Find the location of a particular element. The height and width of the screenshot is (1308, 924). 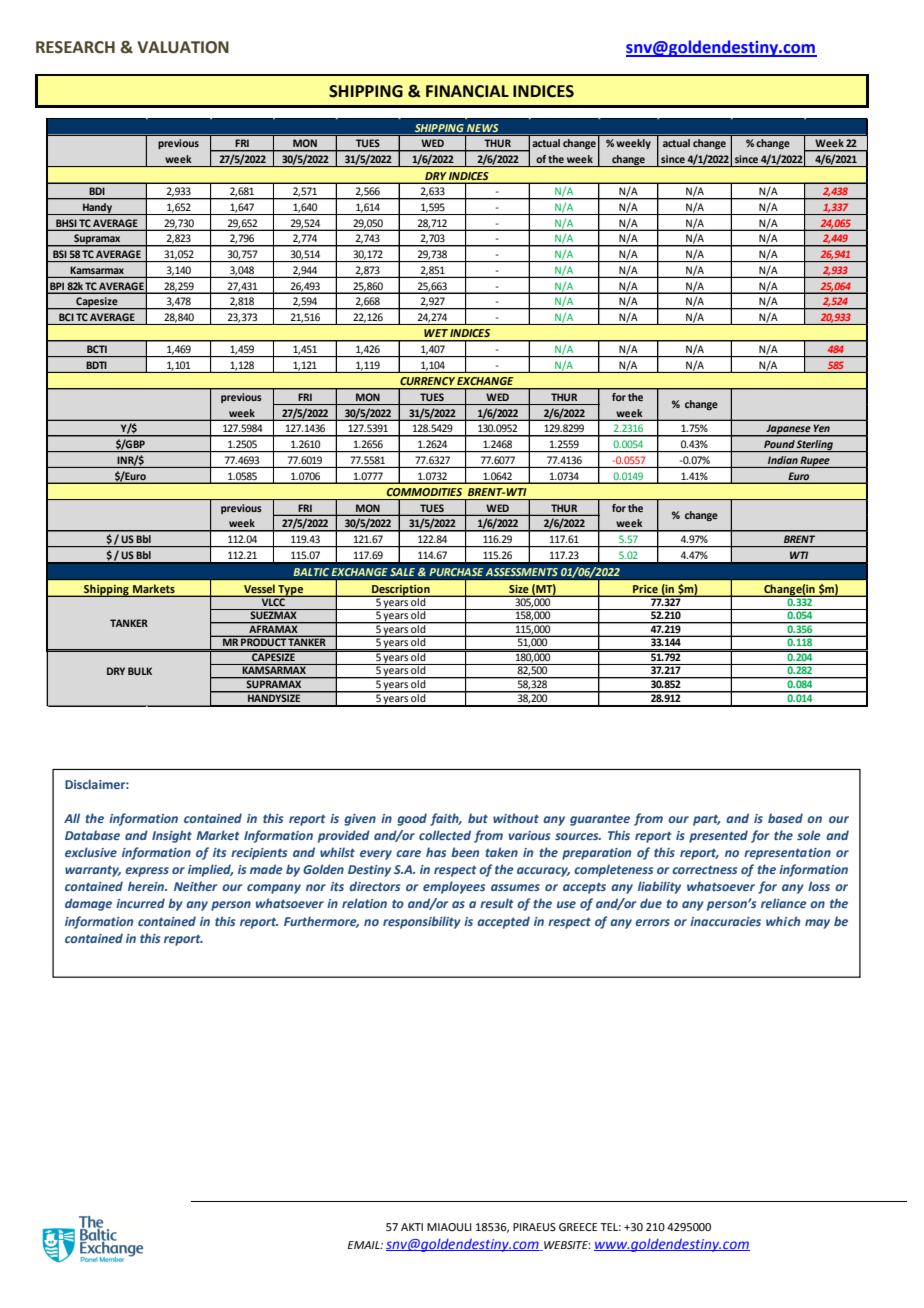

PIRAEUS is located at coordinates (534, 1227).
